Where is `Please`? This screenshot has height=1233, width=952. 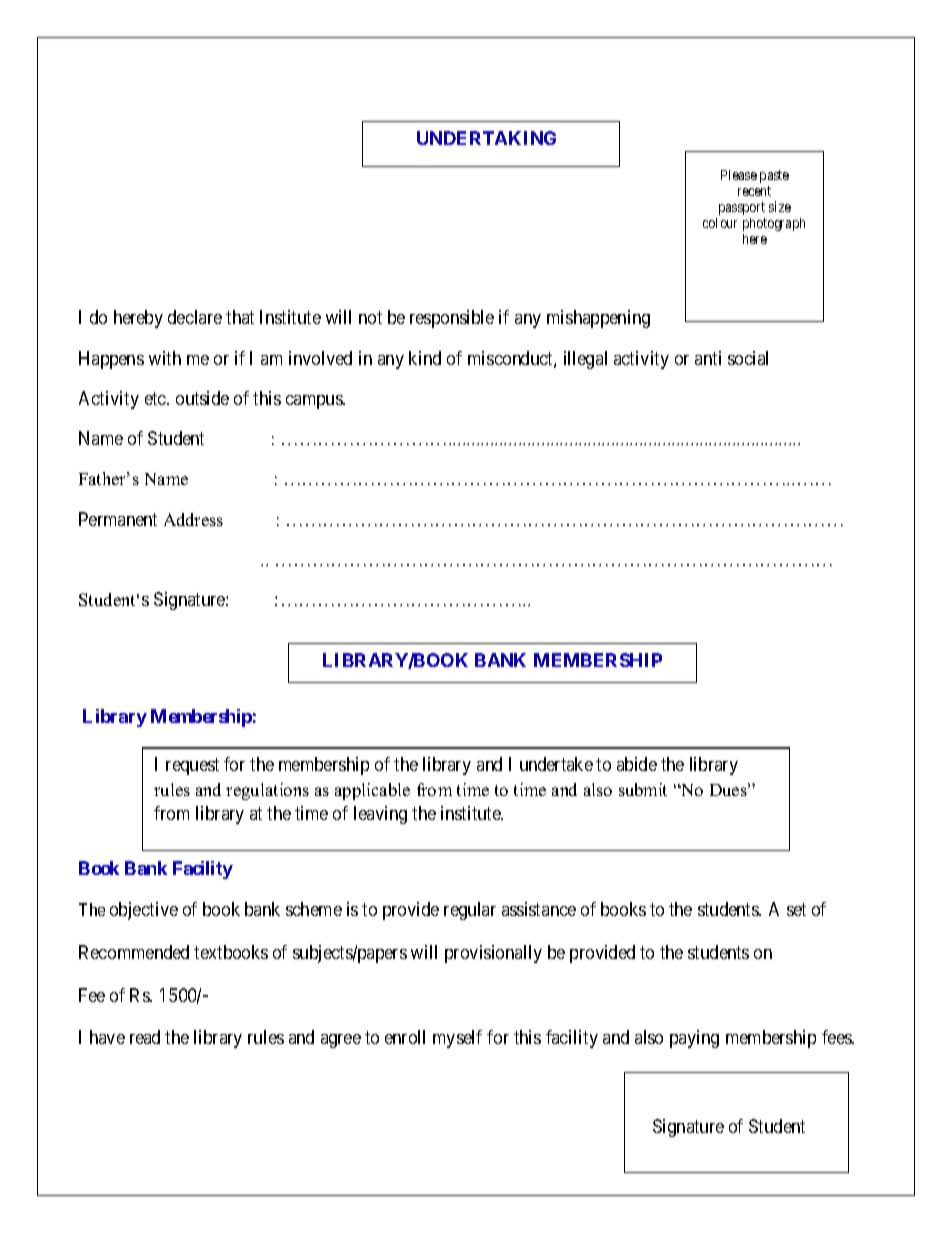 Please is located at coordinates (739, 175).
